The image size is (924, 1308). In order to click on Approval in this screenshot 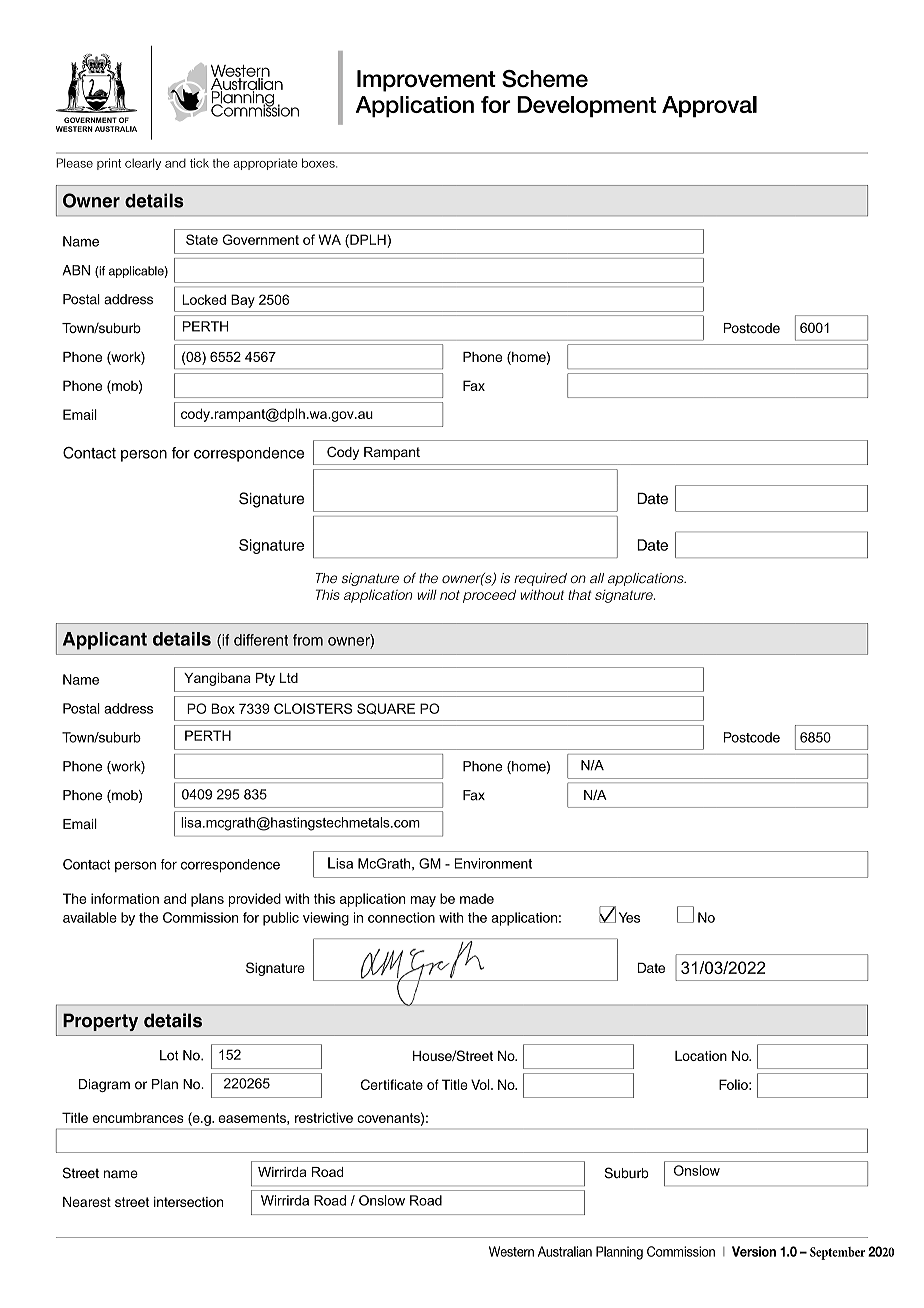, I will do `click(709, 107)`.
